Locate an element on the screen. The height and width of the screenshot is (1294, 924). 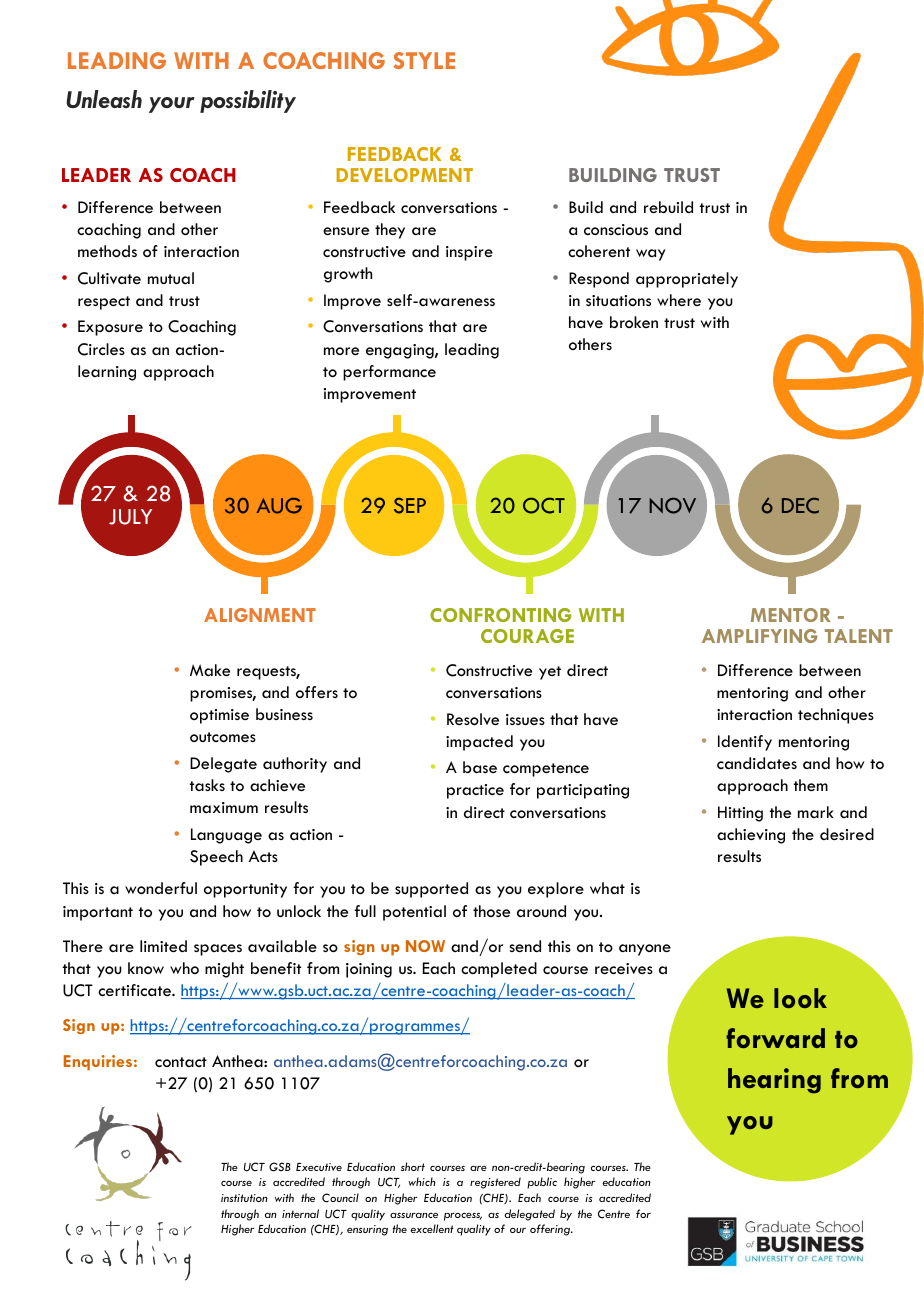
hearing is located at coordinates (774, 1081).
